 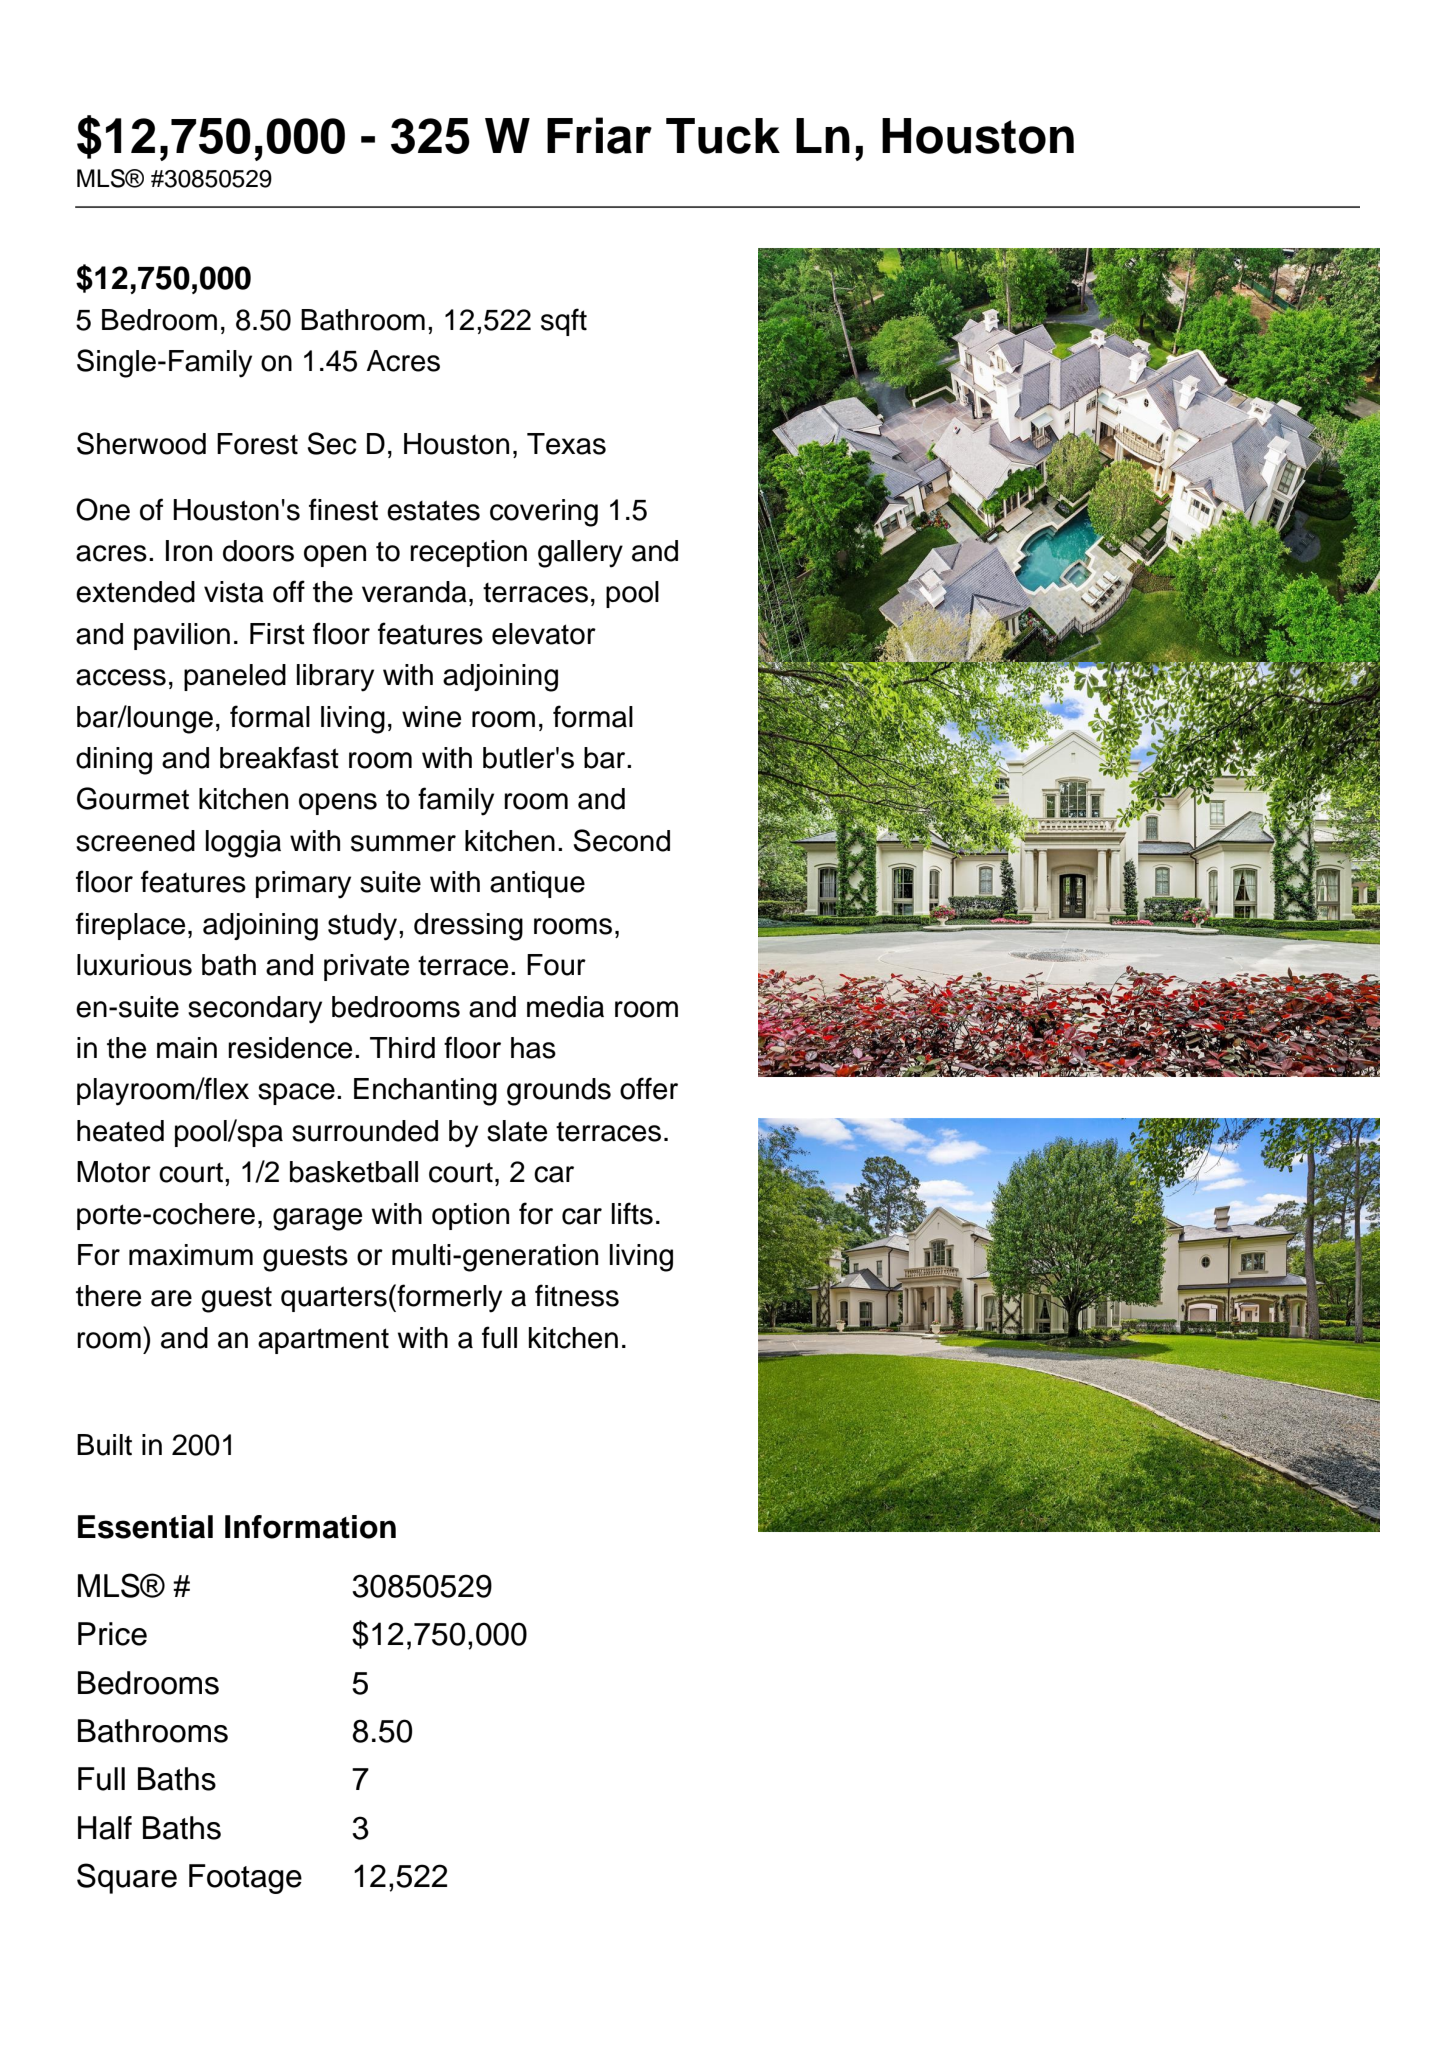 What do you see at coordinates (577, 1295) in the document?
I see `fitness` at bounding box center [577, 1295].
